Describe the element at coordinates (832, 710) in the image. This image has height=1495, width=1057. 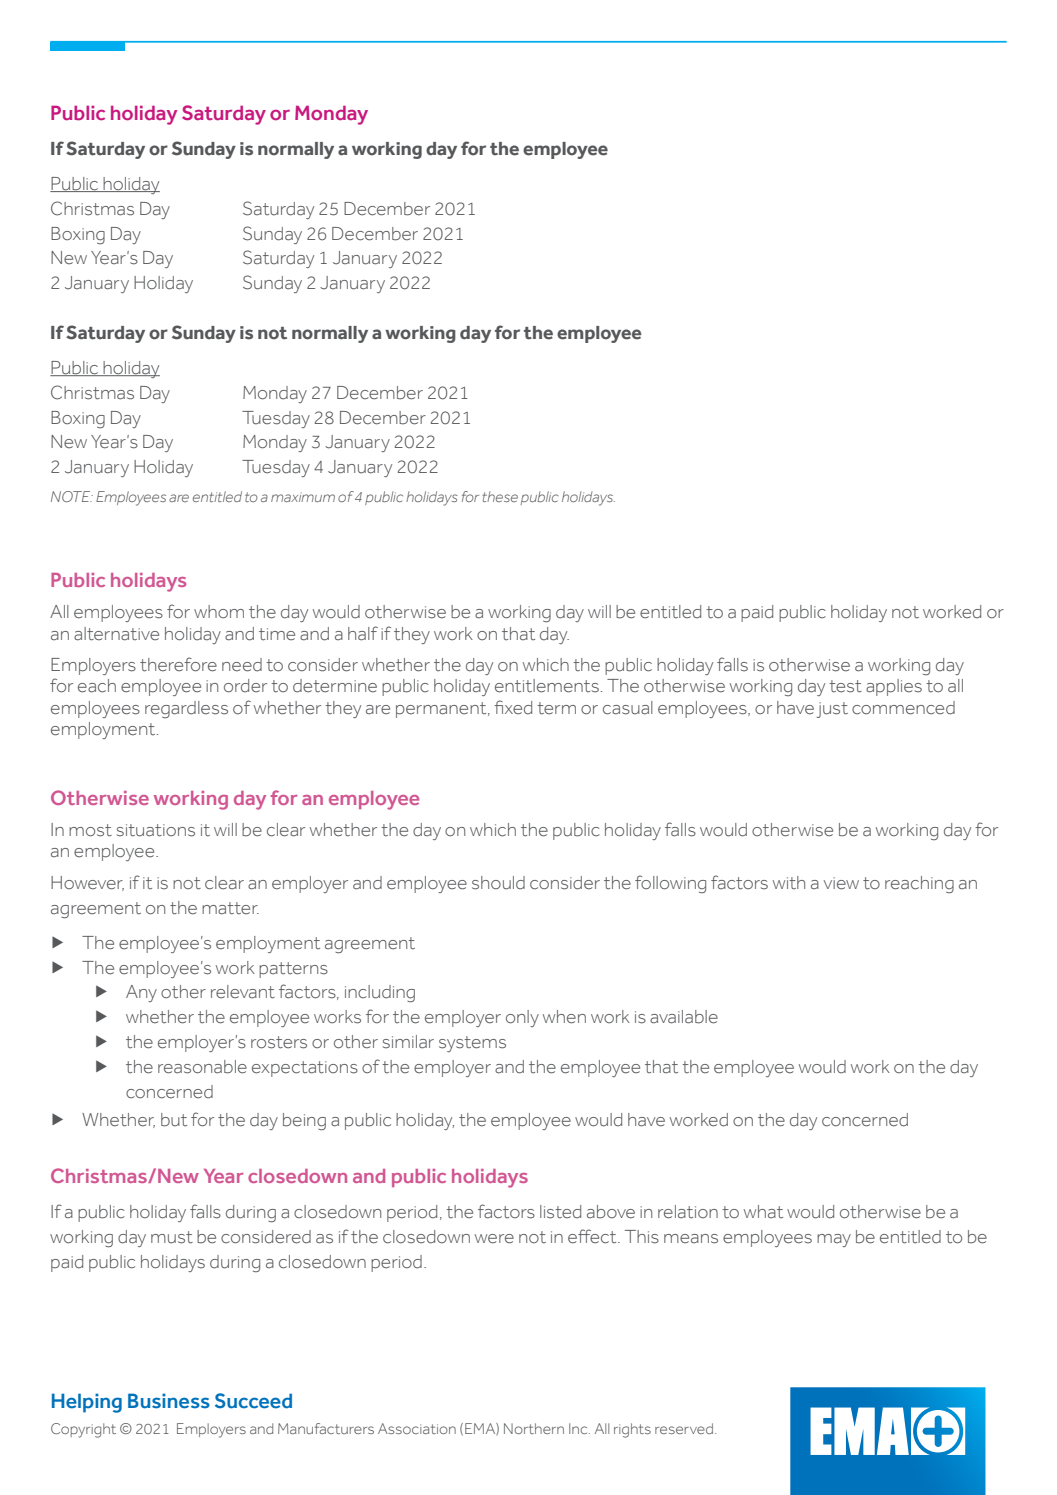
I see `just` at that location.
